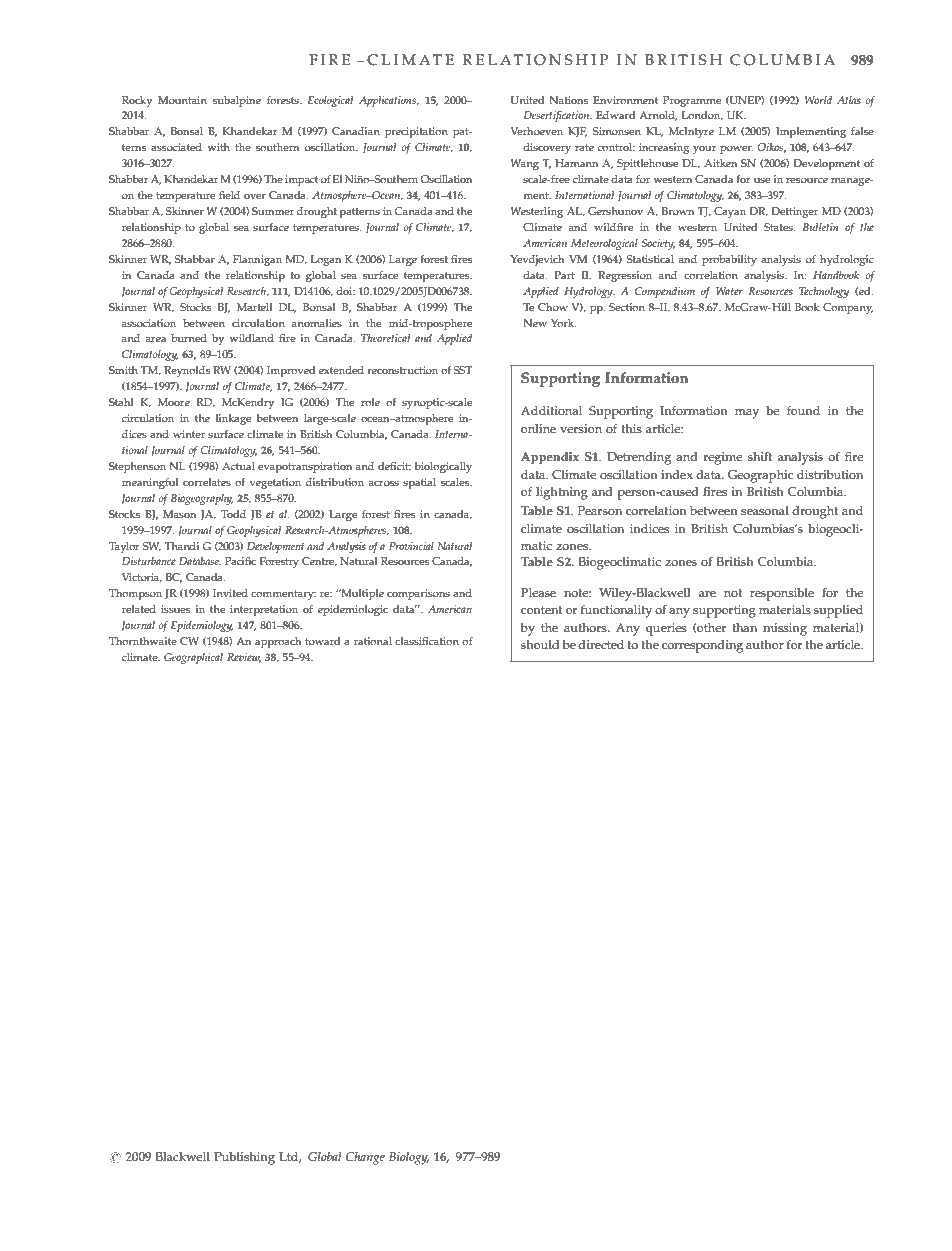  What do you see at coordinates (702, 646) in the page?
I see `corresponding` at bounding box center [702, 646].
